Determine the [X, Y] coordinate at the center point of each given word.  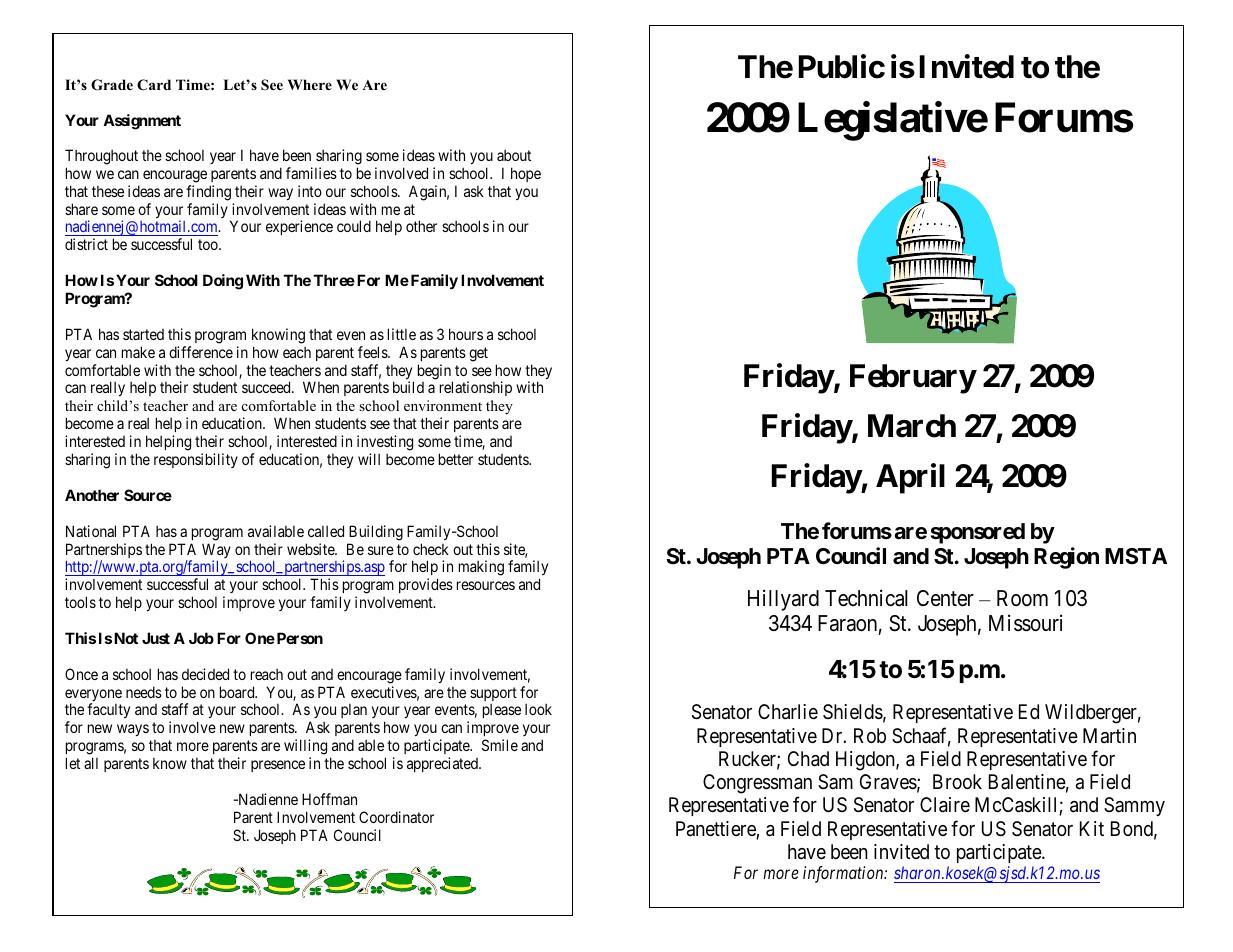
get [478, 354]
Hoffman [329, 799]
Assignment [142, 122]
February [913, 379]
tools [80, 602]
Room [1022, 598]
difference [201, 352]
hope [526, 174]
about [514, 155]
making [481, 568]
